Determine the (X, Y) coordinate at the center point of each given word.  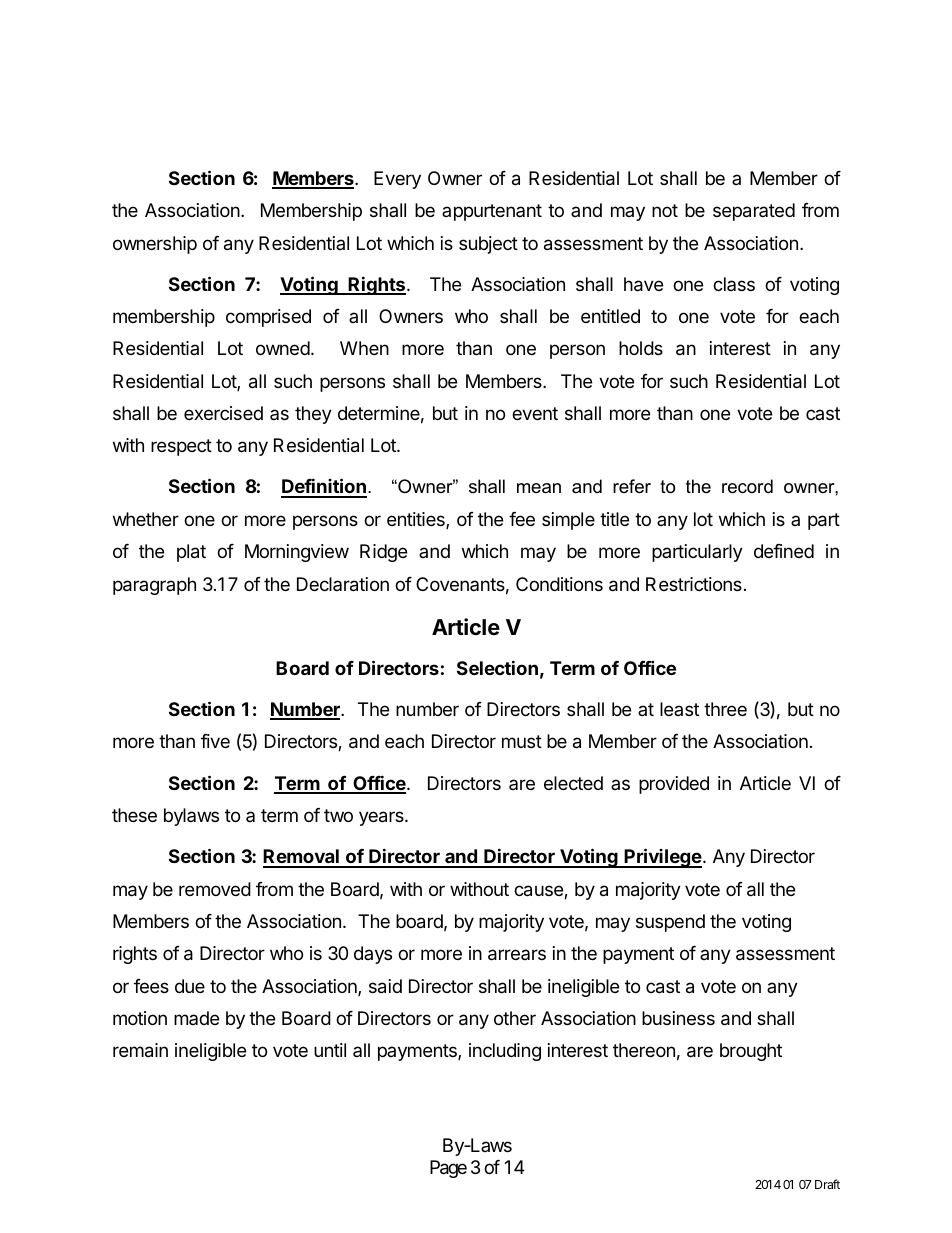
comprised (268, 318)
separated (754, 212)
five (215, 741)
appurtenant (492, 212)
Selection (497, 667)
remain (140, 1050)
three (725, 709)
